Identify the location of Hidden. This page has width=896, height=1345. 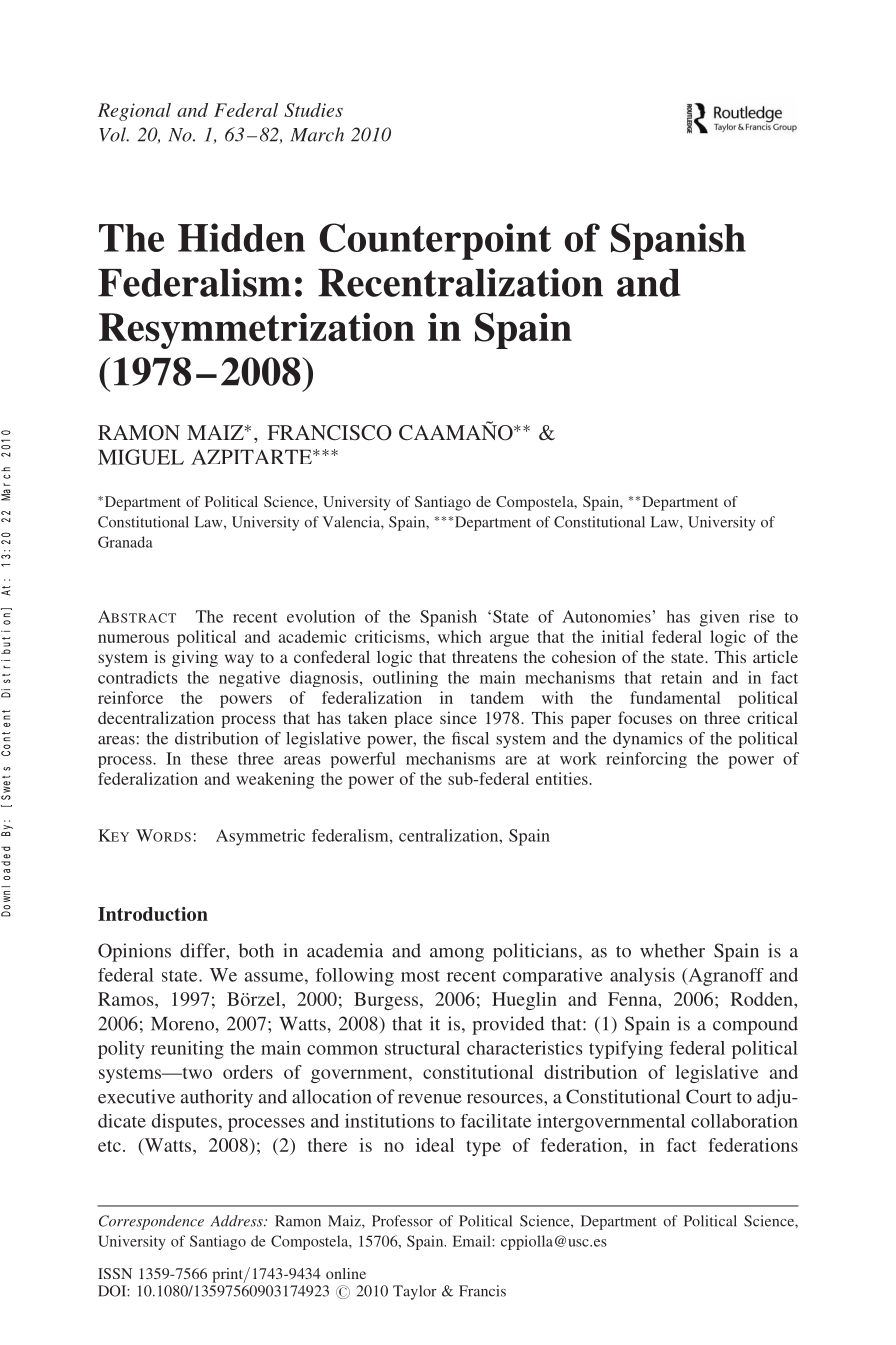
(241, 237).
